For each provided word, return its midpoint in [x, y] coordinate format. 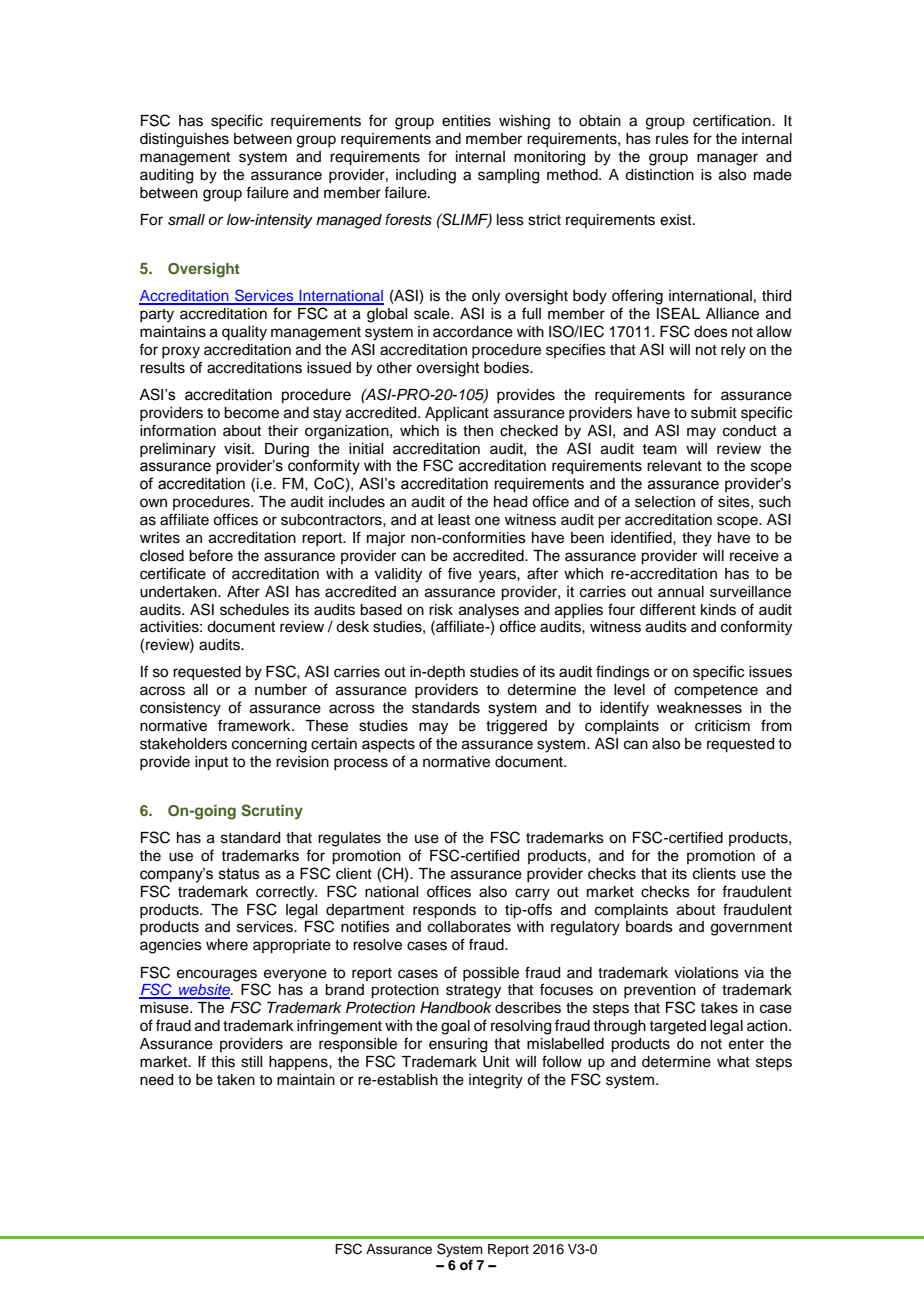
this [223, 1062]
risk [441, 610]
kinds [718, 610]
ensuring [458, 1045]
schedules [254, 610]
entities [466, 121]
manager [727, 159]
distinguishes [184, 140]
